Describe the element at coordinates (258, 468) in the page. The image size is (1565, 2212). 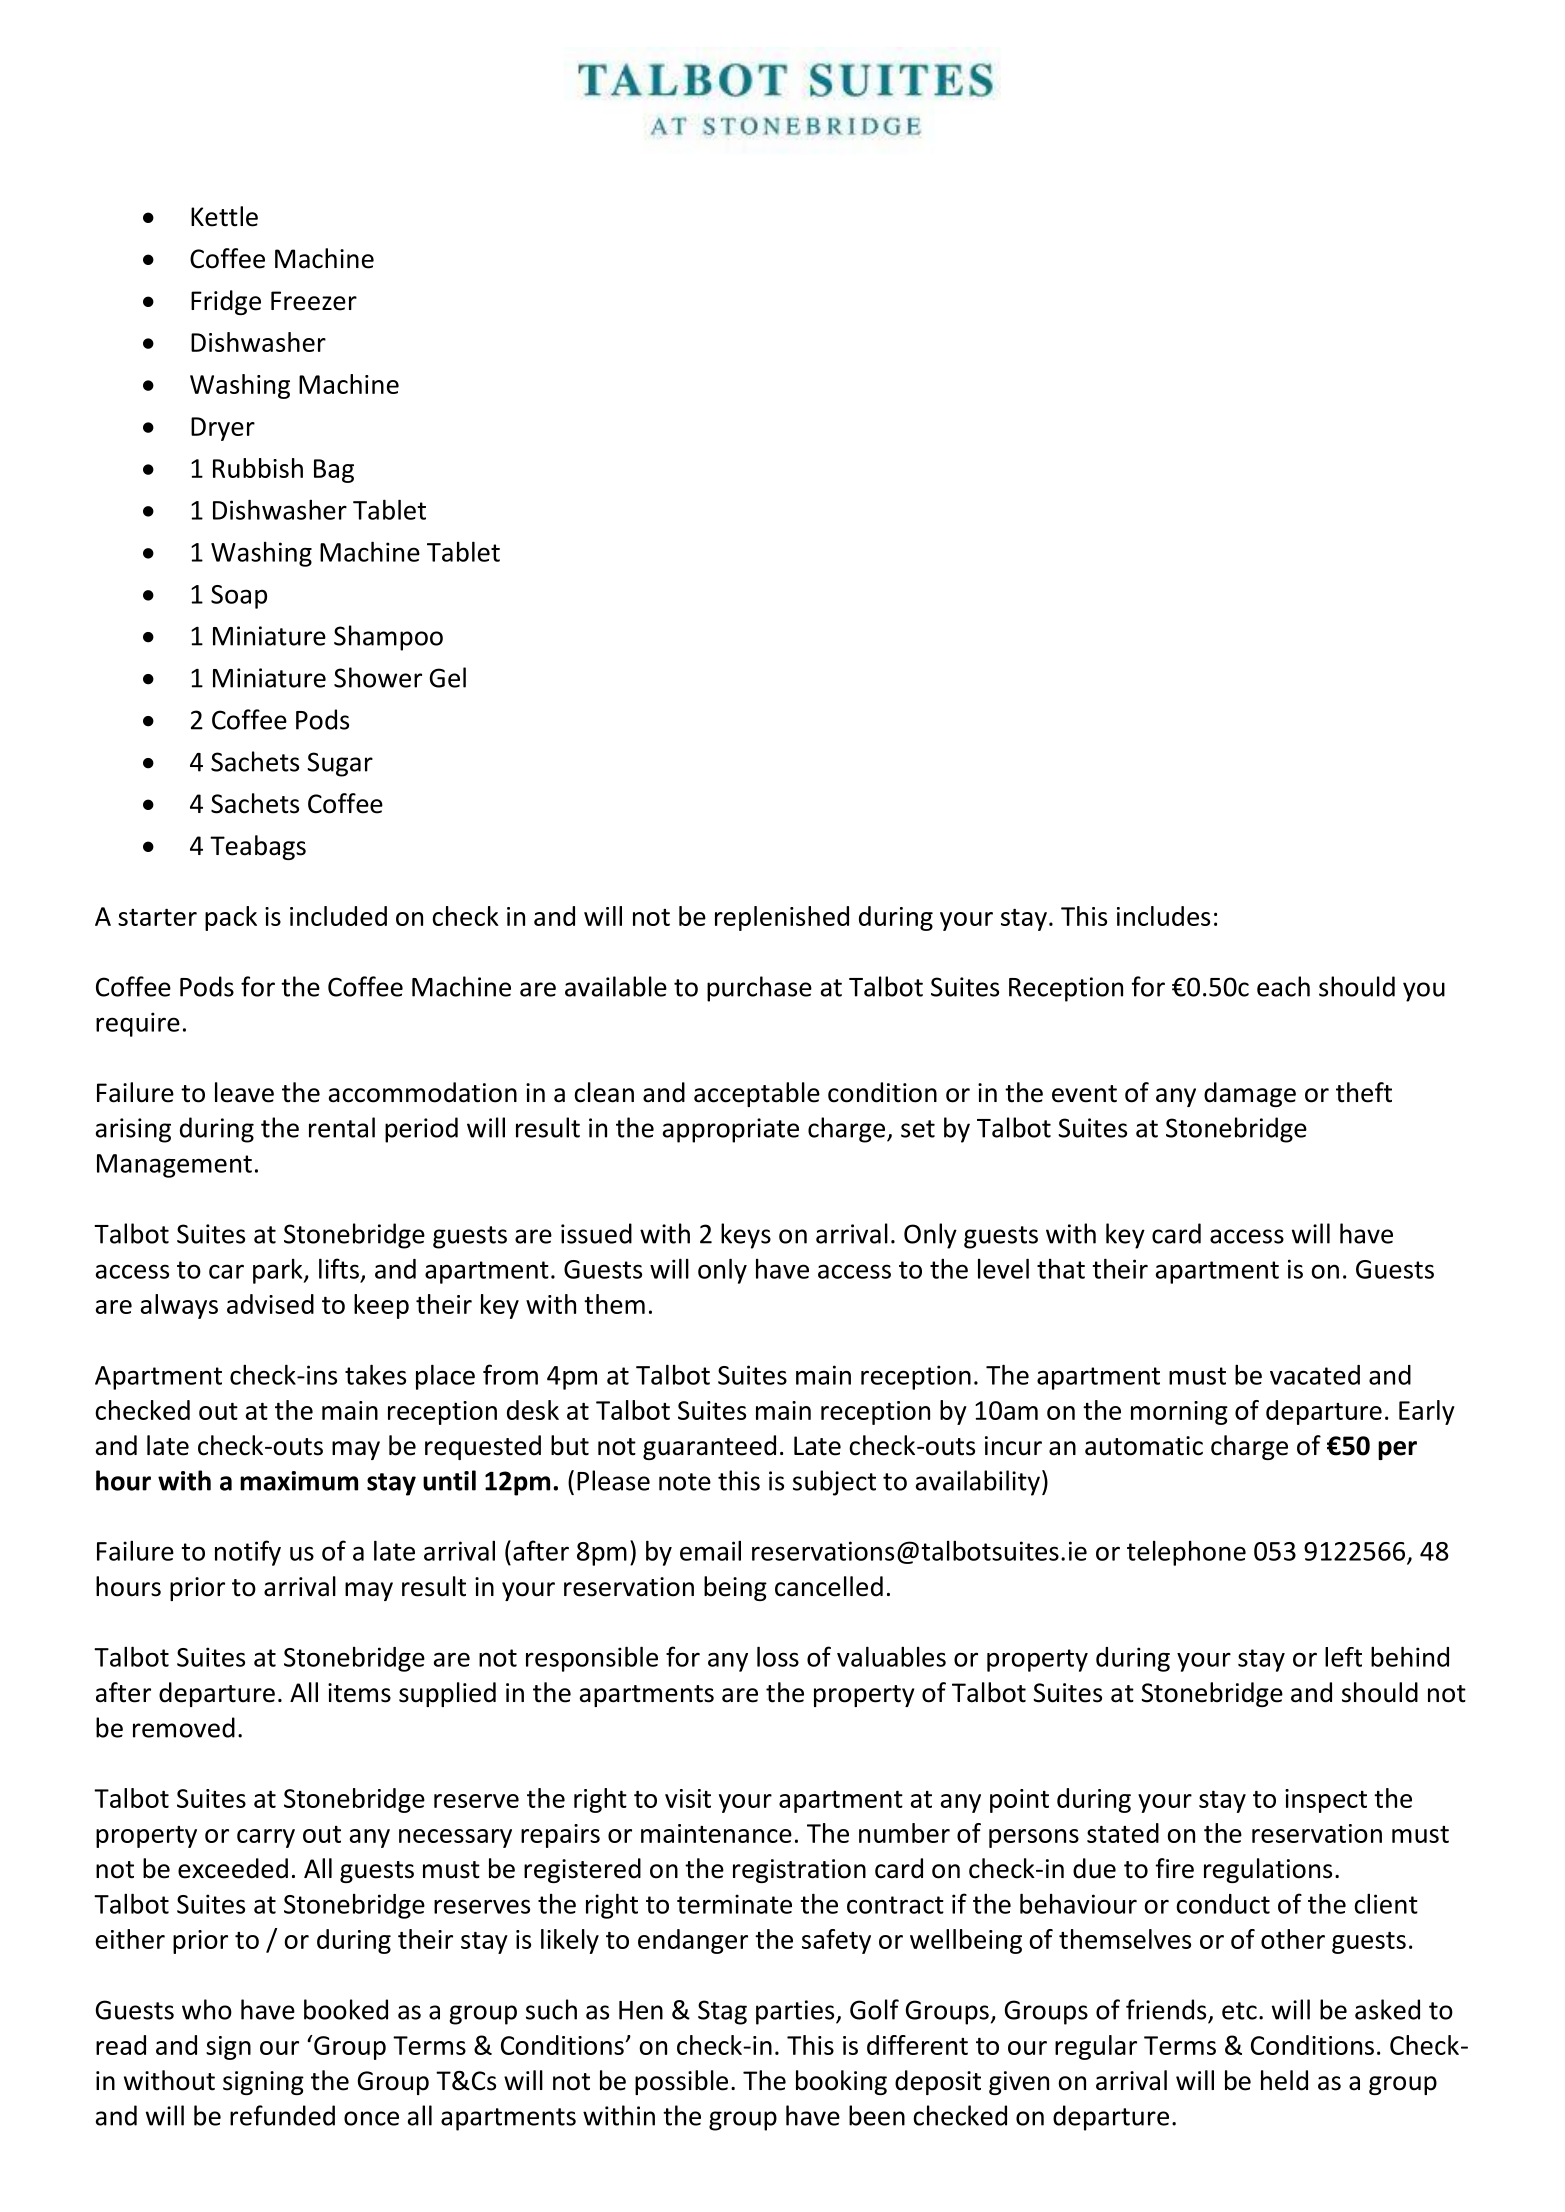
I see `Rubbish` at that location.
